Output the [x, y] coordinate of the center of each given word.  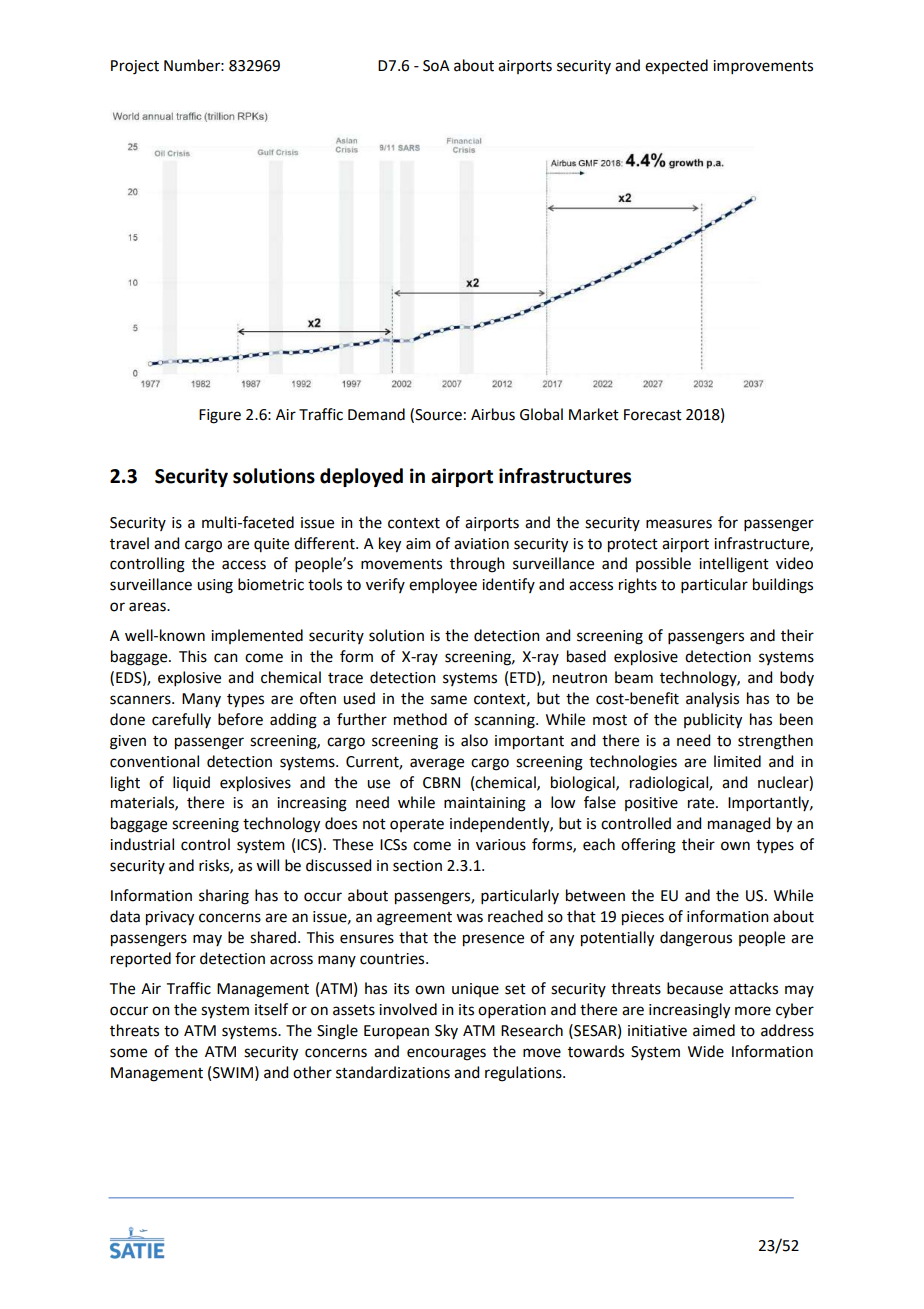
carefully [181, 720]
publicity [713, 721]
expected [676, 66]
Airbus [493, 414]
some [128, 1053]
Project [135, 67]
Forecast [653, 415]
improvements [763, 67]
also [474, 740]
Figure [220, 416]
